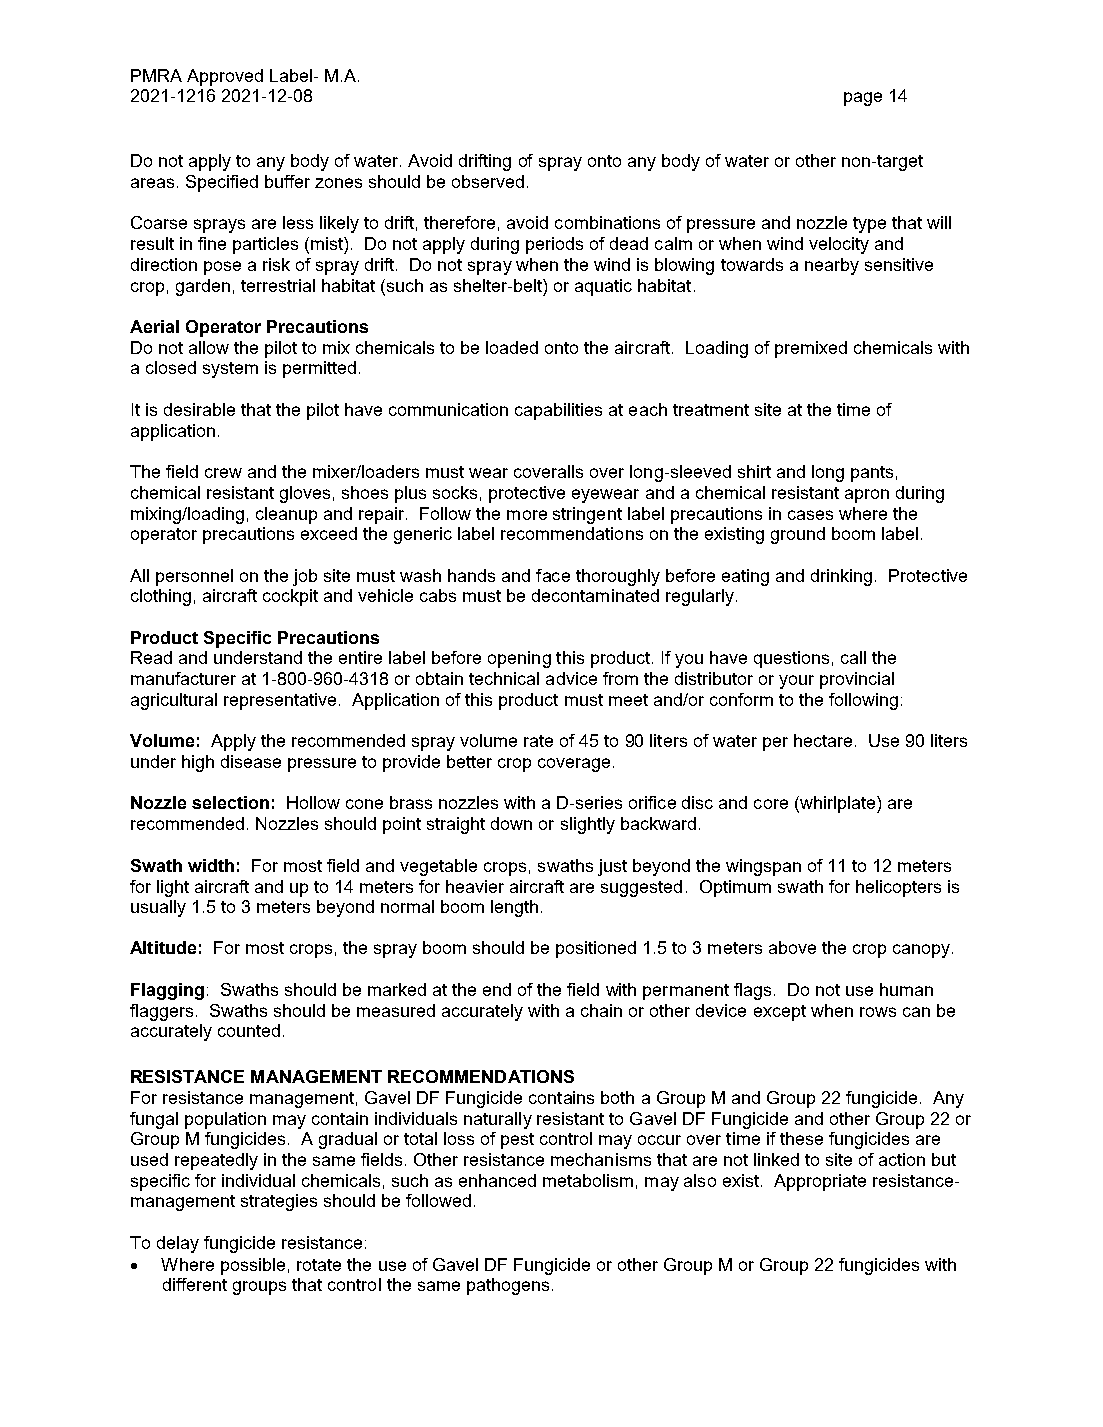  I want to click on pathogens, so click(508, 1286).
